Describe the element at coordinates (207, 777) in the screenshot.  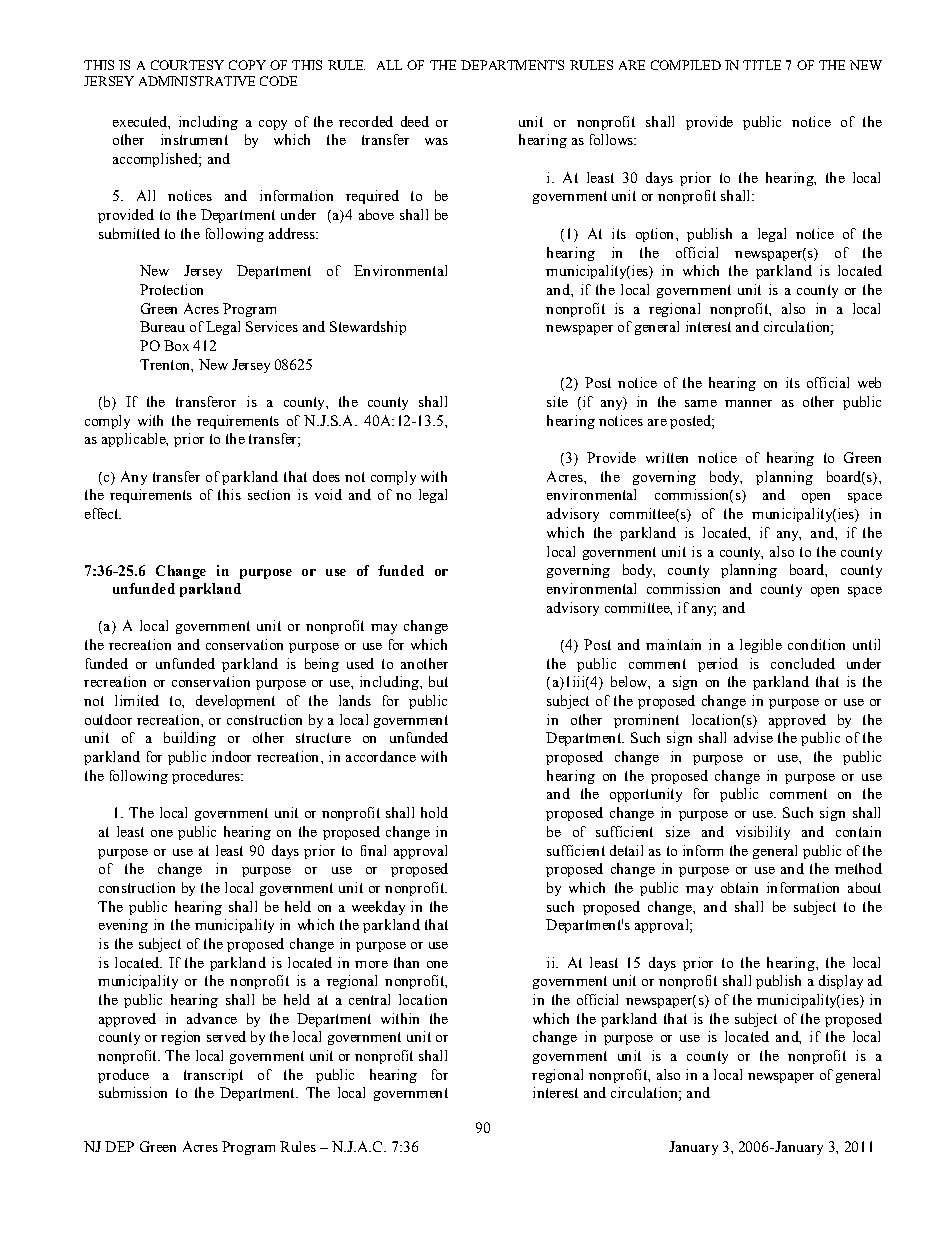
I see `procedures` at that location.
